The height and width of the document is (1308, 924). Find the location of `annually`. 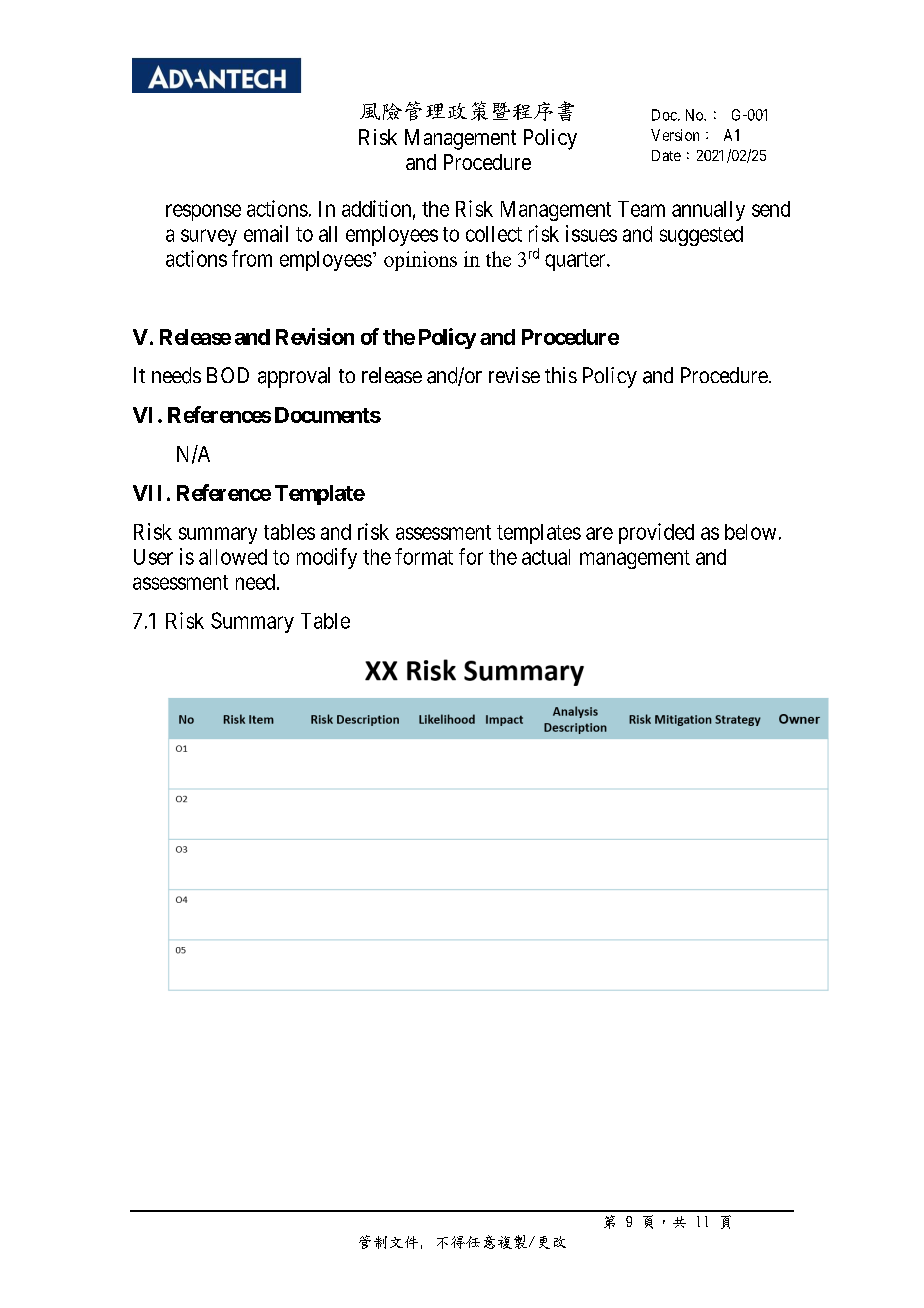

annually is located at coordinates (708, 211).
